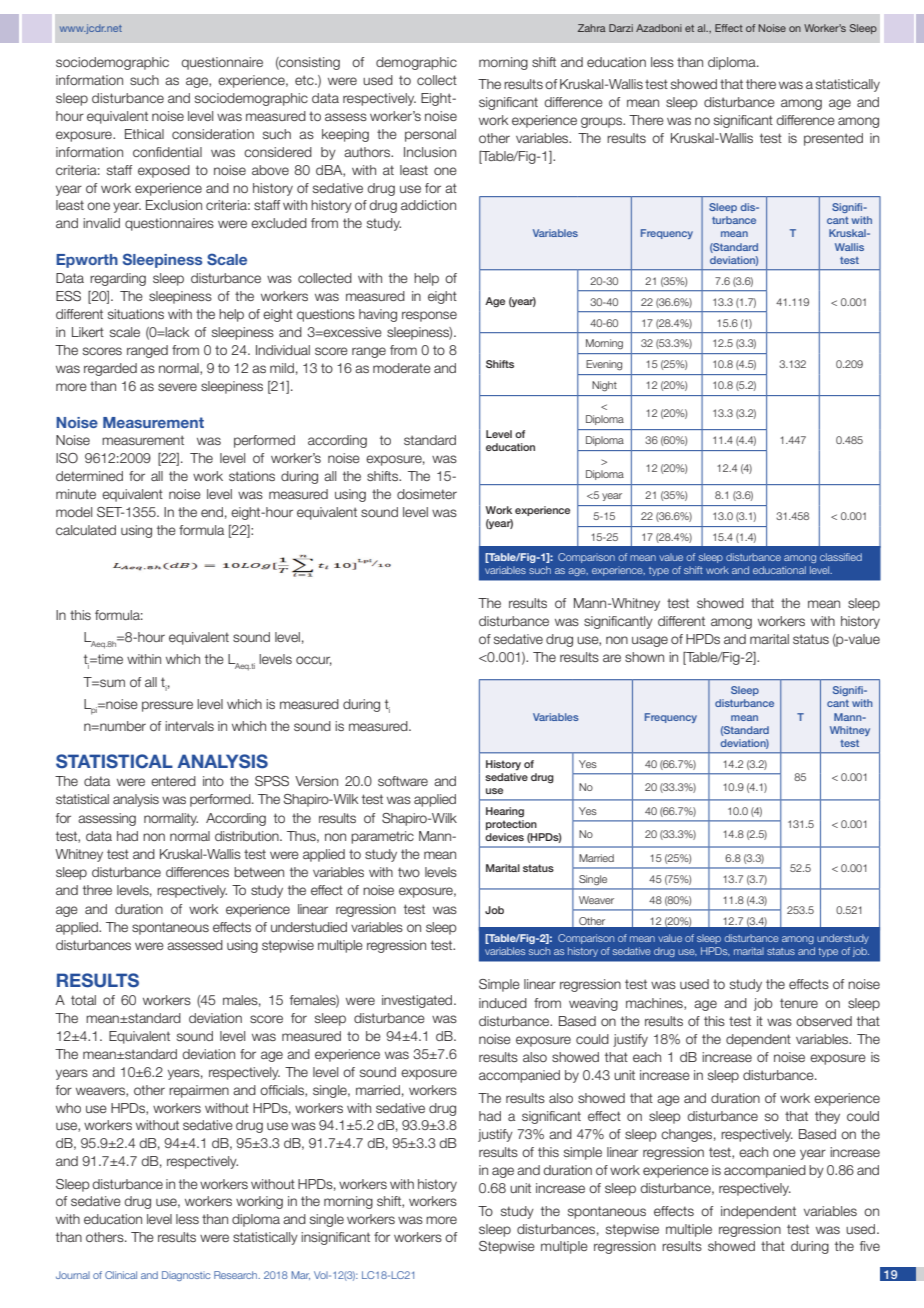 Image resolution: width=924 pixels, height=1308 pixels. Describe the element at coordinates (799, 1003) in the image. I see `tenure` at that location.
